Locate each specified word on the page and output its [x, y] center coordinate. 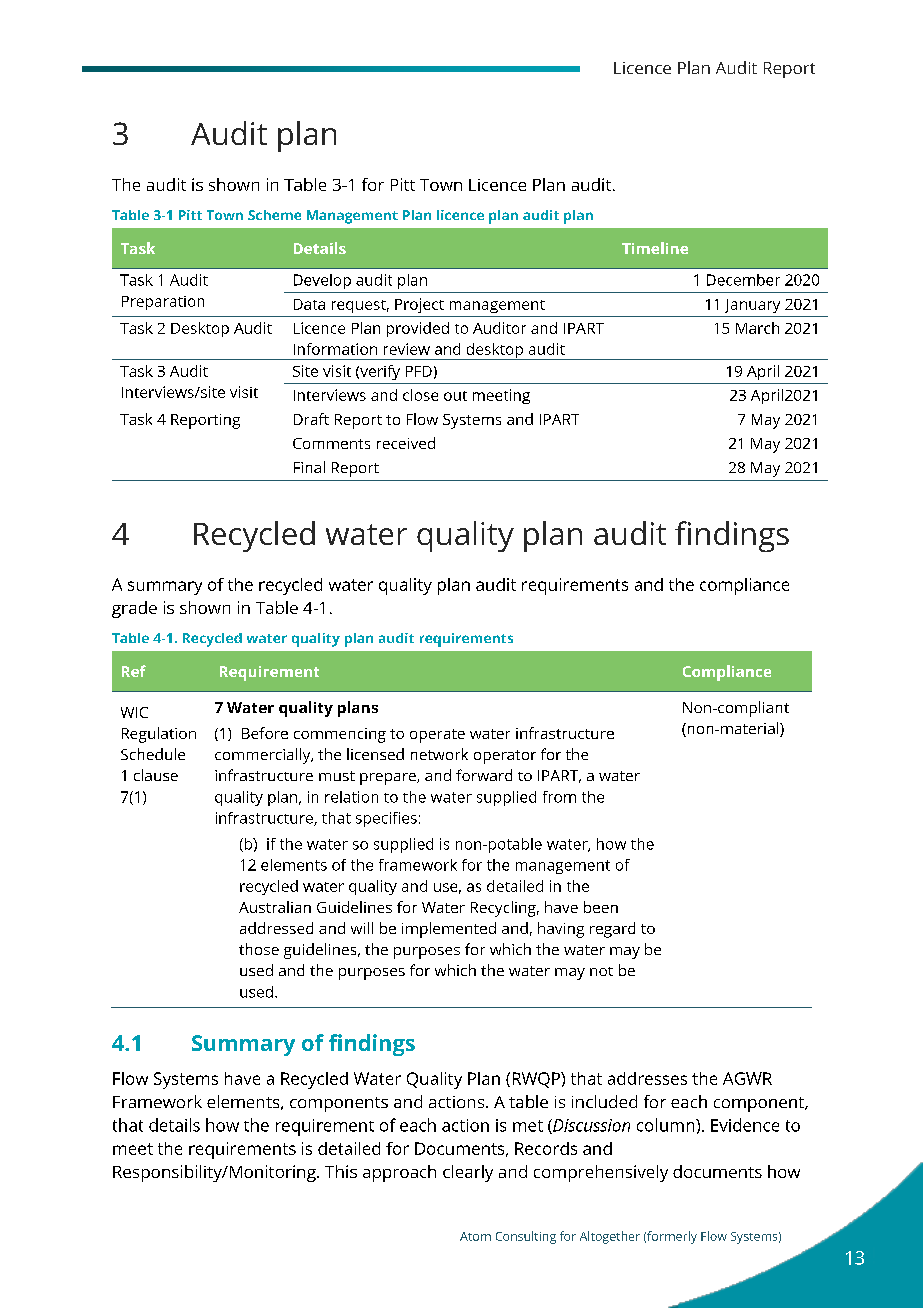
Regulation [159, 735]
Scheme [274, 215]
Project [419, 305]
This [341, 1171]
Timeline [655, 248]
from [559, 797]
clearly [468, 1173]
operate [437, 736]
